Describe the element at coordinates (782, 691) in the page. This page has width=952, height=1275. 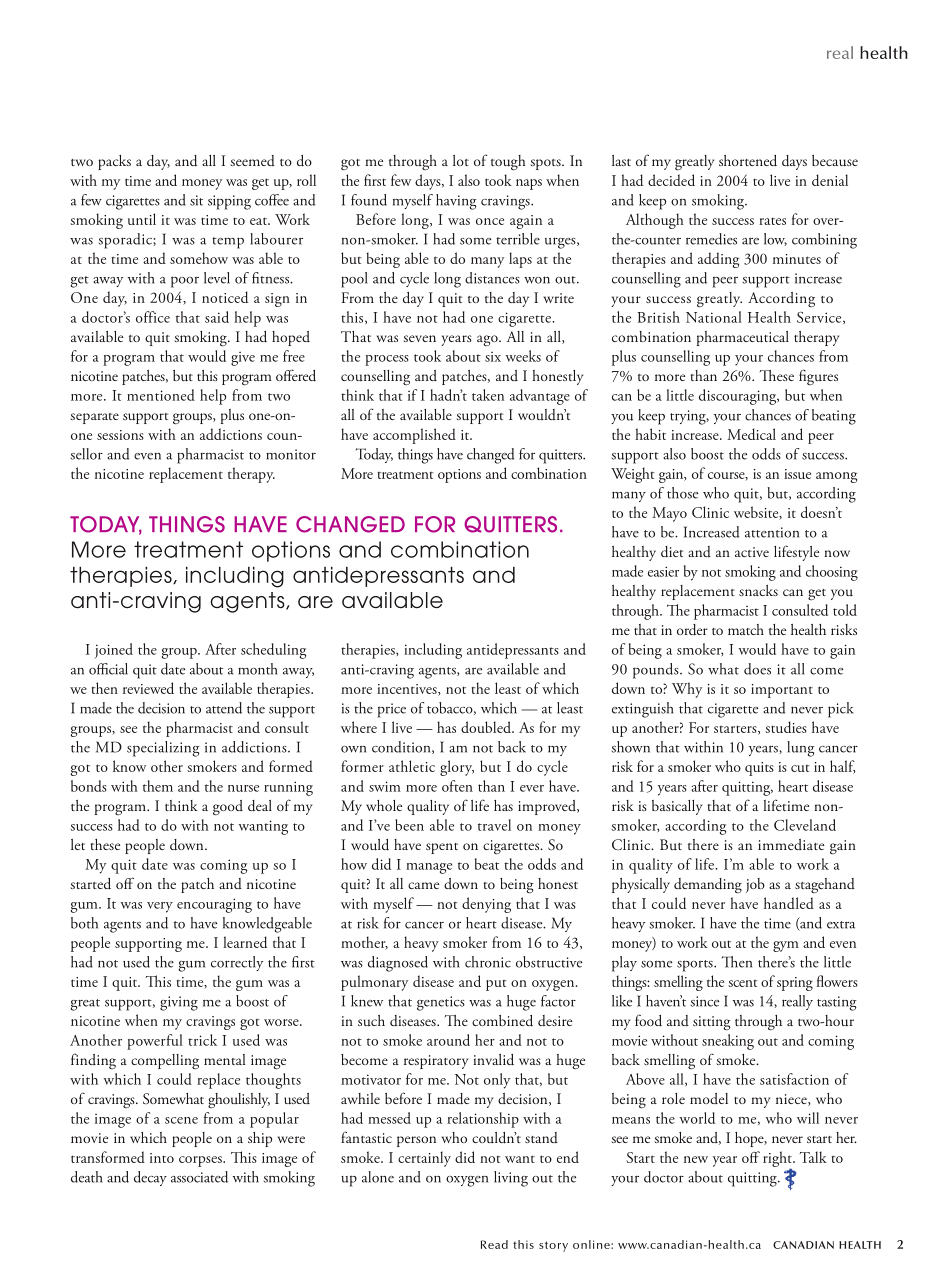
I see `important` at that location.
